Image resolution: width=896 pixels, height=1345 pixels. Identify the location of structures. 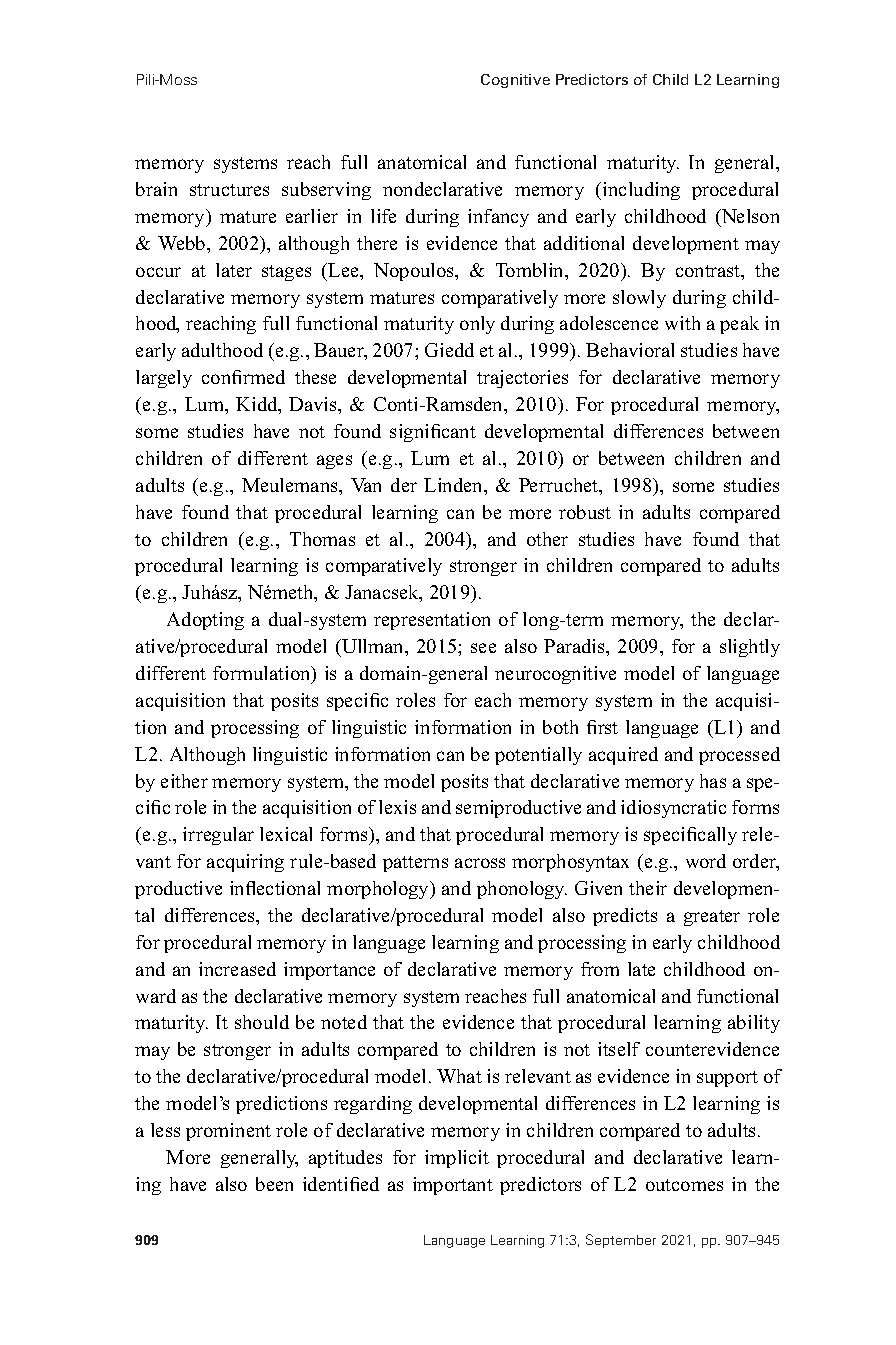
(229, 190).
